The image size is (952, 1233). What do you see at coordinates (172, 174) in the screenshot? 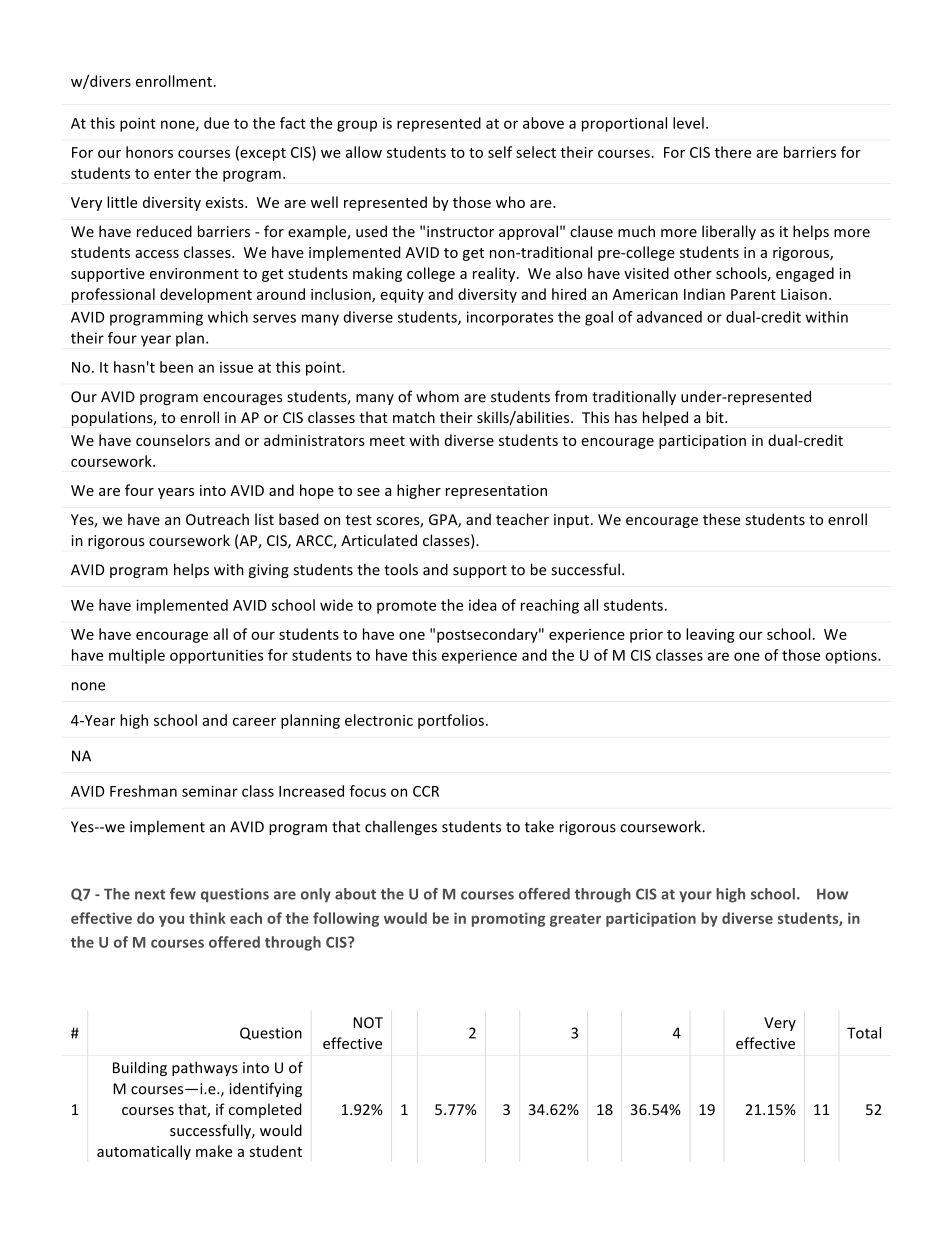
I see `enter` at bounding box center [172, 174].
